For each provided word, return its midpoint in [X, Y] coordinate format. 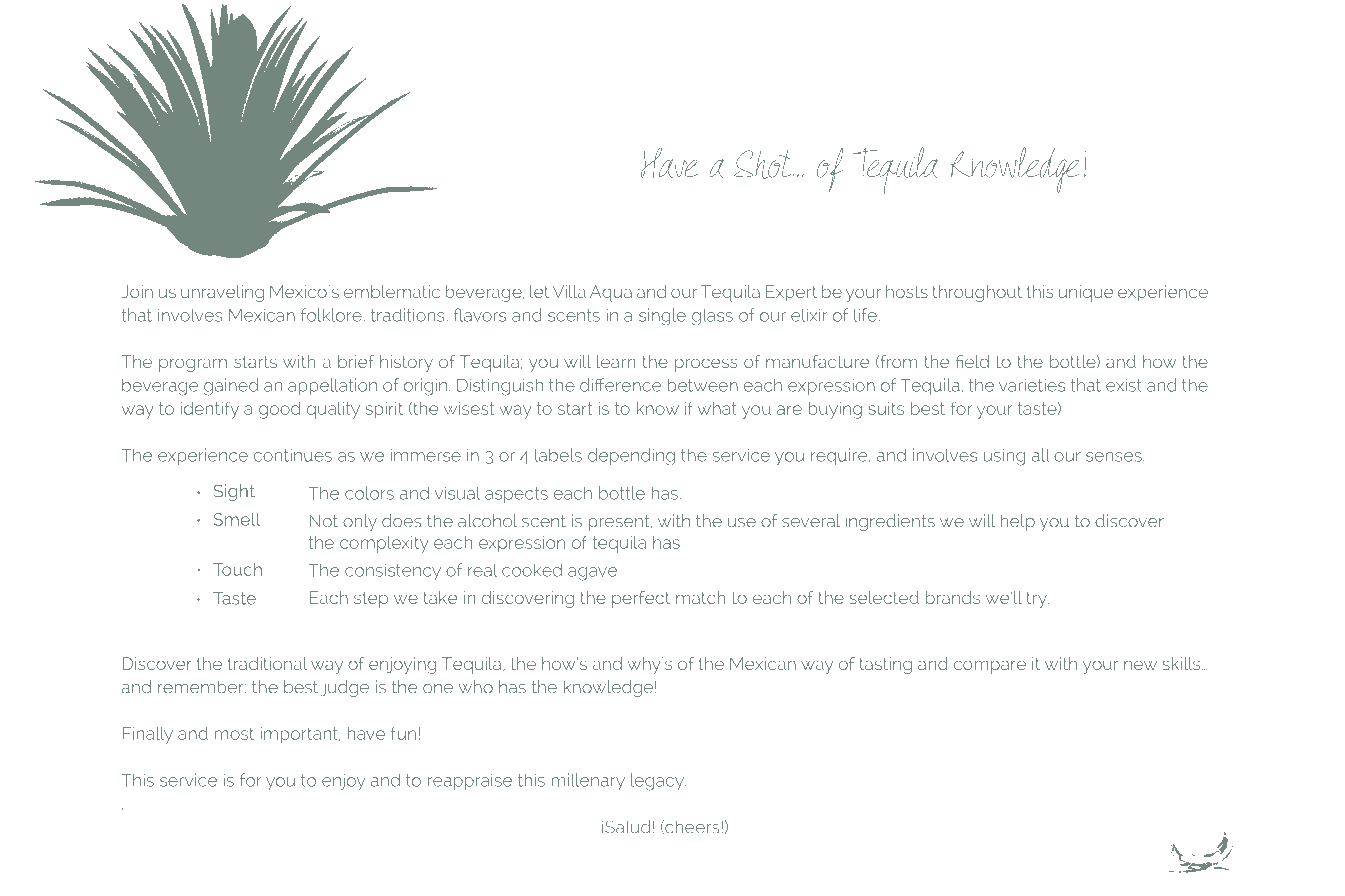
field [972, 361]
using [1004, 457]
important [300, 735]
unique [1086, 293]
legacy [658, 782]
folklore [332, 315]
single [662, 316]
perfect [641, 599]
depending [631, 456]
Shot [764, 164]
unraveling [222, 293]
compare [990, 667]
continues [293, 455]
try [1037, 600]
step [371, 600]
